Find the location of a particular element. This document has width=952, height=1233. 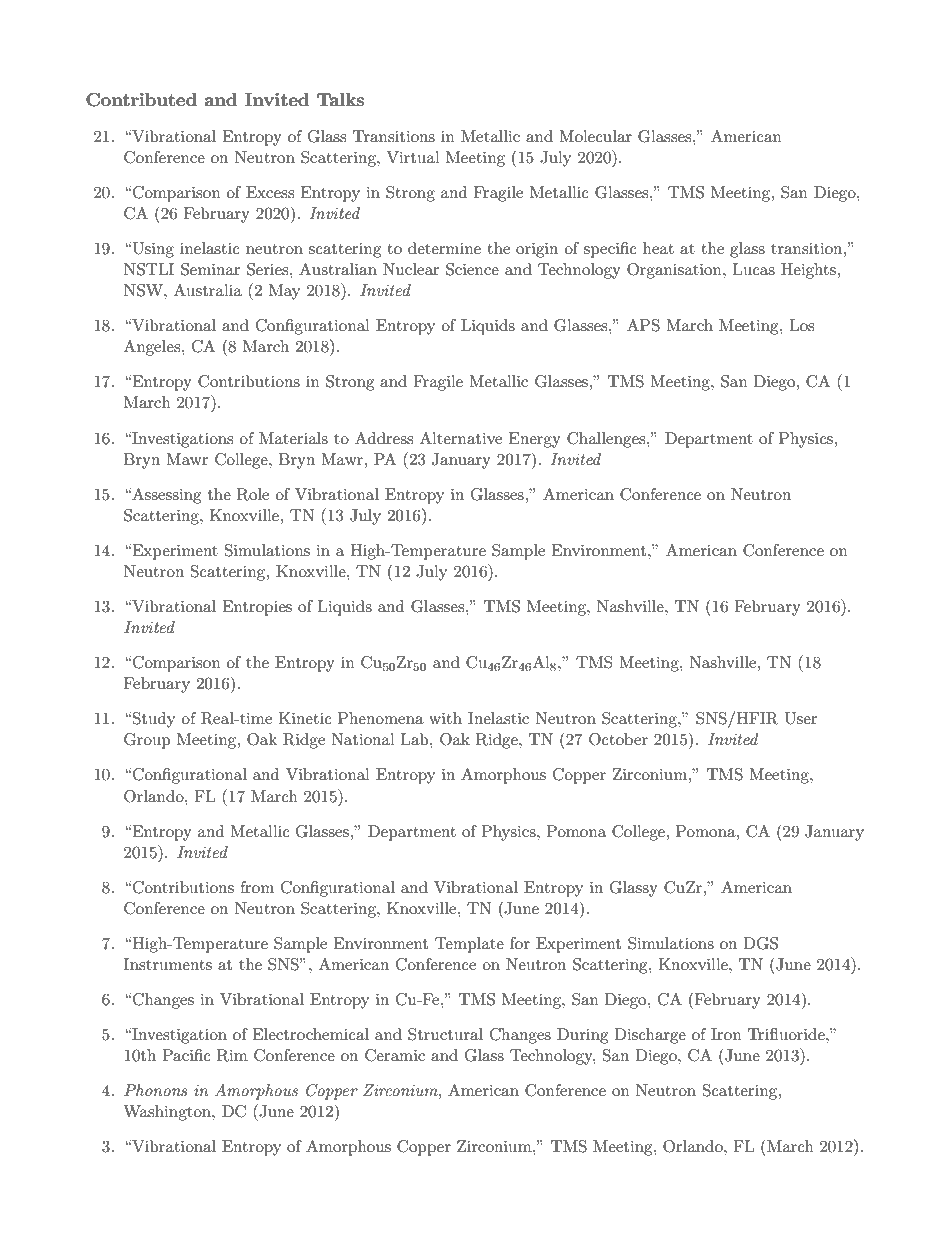

with is located at coordinates (445, 718).
